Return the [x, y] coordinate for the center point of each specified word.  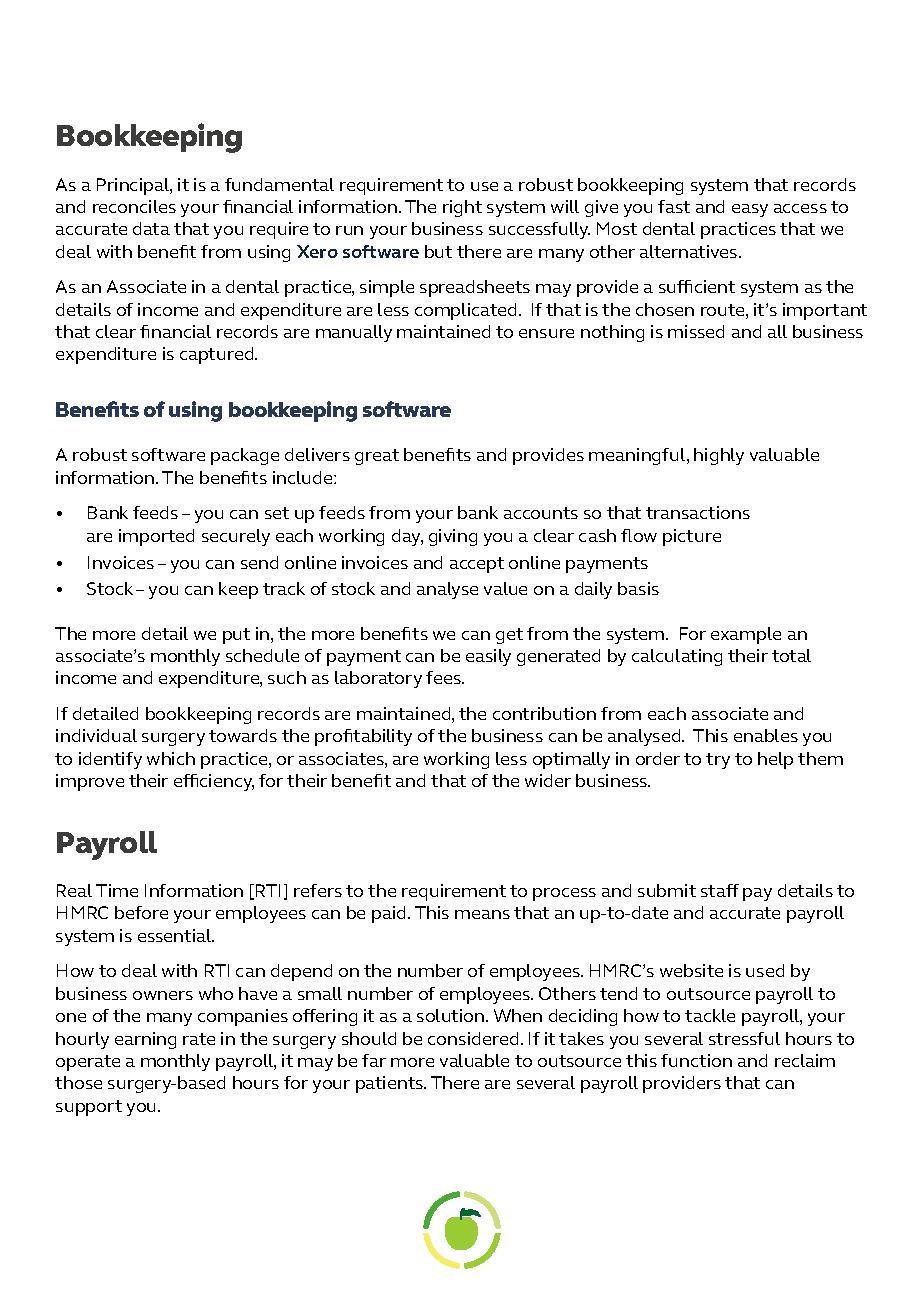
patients [390, 1084]
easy [750, 210]
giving [453, 537]
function [696, 1060]
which [171, 758]
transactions [698, 512]
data [151, 228]
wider [548, 780]
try [718, 761]
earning [145, 1040]
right [462, 208]
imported [156, 537]
